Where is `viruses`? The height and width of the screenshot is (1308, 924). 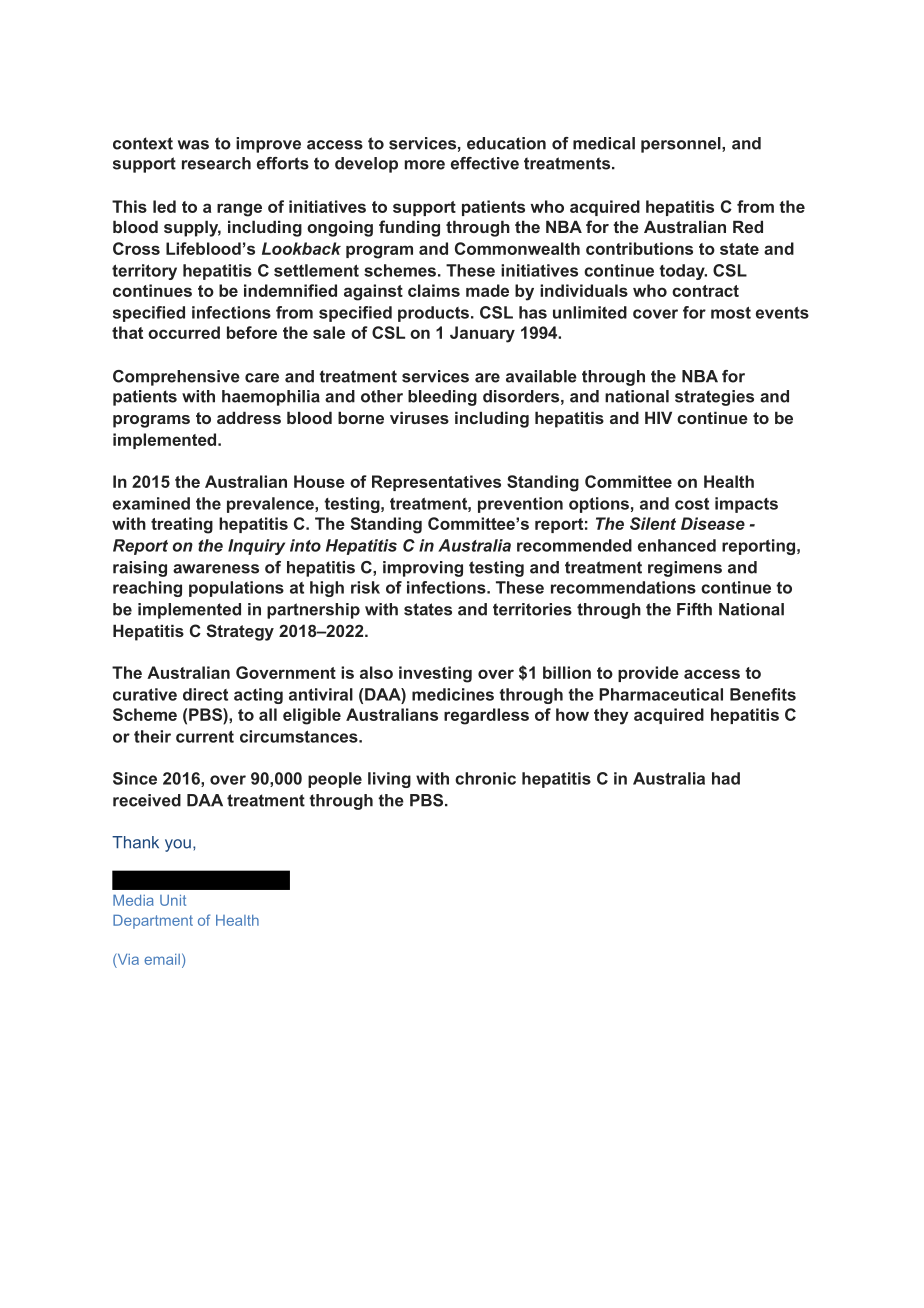
viruses is located at coordinates (419, 417).
